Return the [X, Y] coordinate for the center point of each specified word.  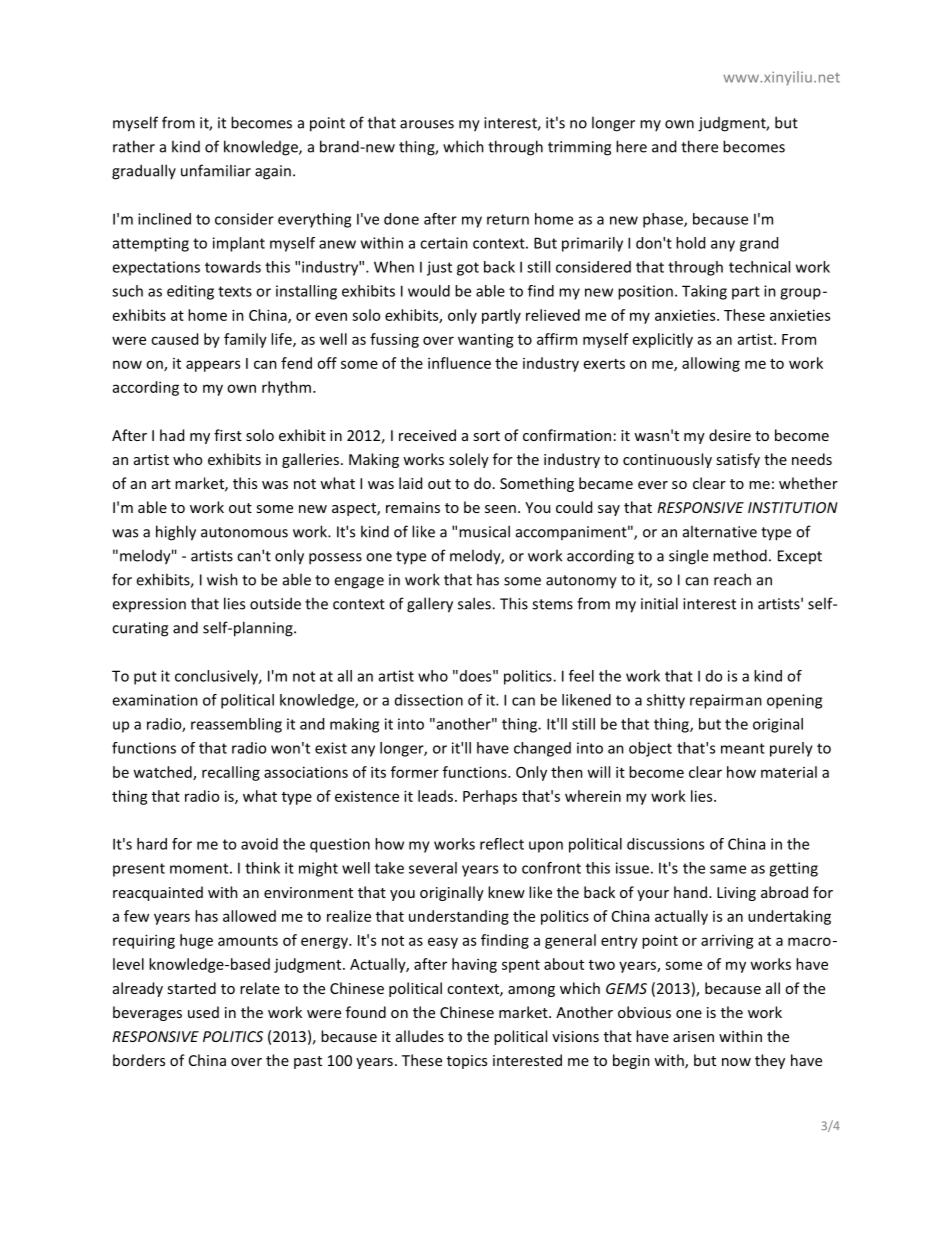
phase [664, 220]
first [228, 435]
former [415, 772]
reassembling [236, 725]
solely [469, 460]
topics [467, 1062]
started [191, 988]
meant [743, 748]
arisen [693, 1036]
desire [730, 435]
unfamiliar [216, 170]
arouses [427, 124]
